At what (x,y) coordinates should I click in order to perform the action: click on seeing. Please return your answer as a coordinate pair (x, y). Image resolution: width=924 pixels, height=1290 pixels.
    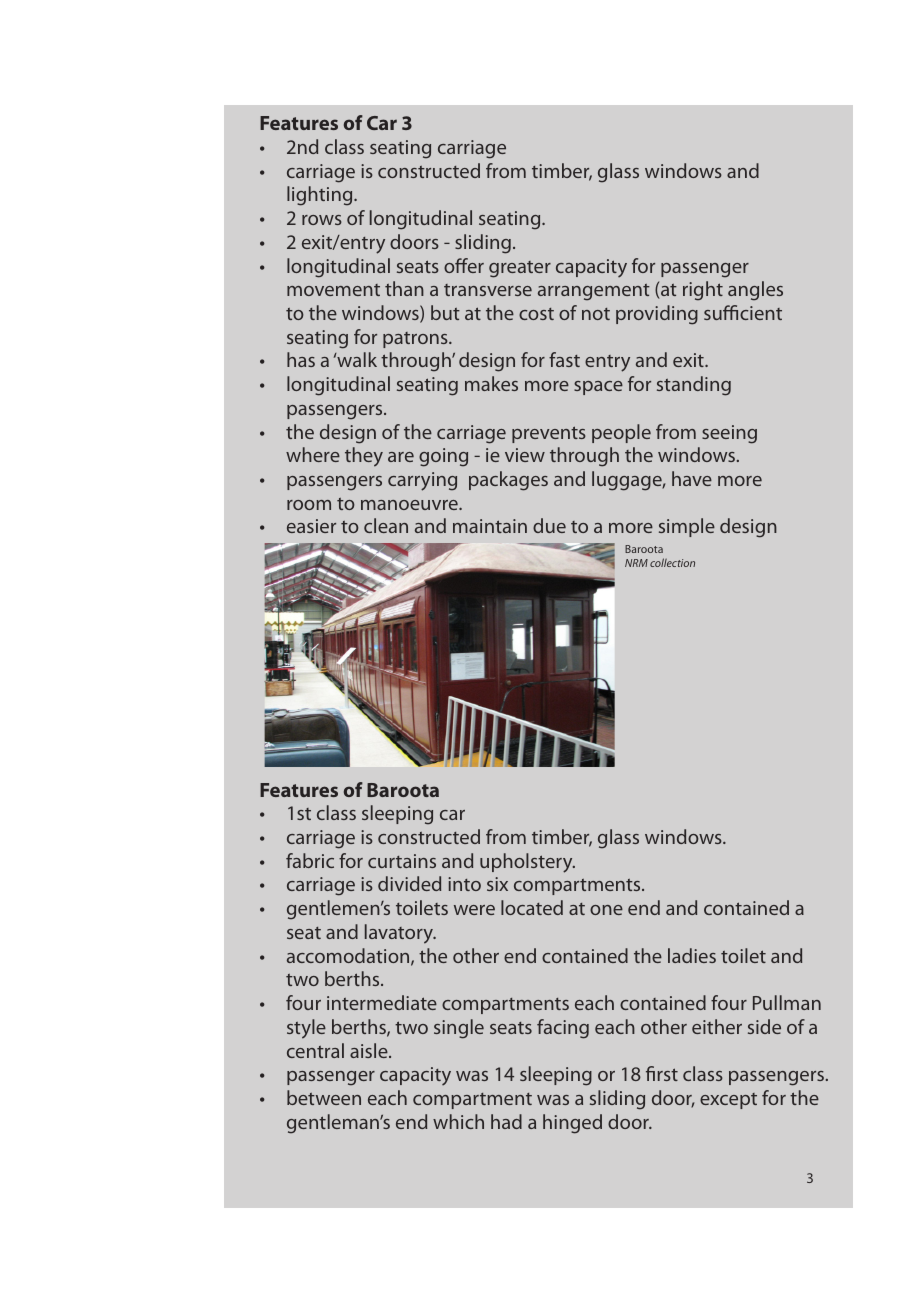
    Looking at the image, I should click on (729, 434).
